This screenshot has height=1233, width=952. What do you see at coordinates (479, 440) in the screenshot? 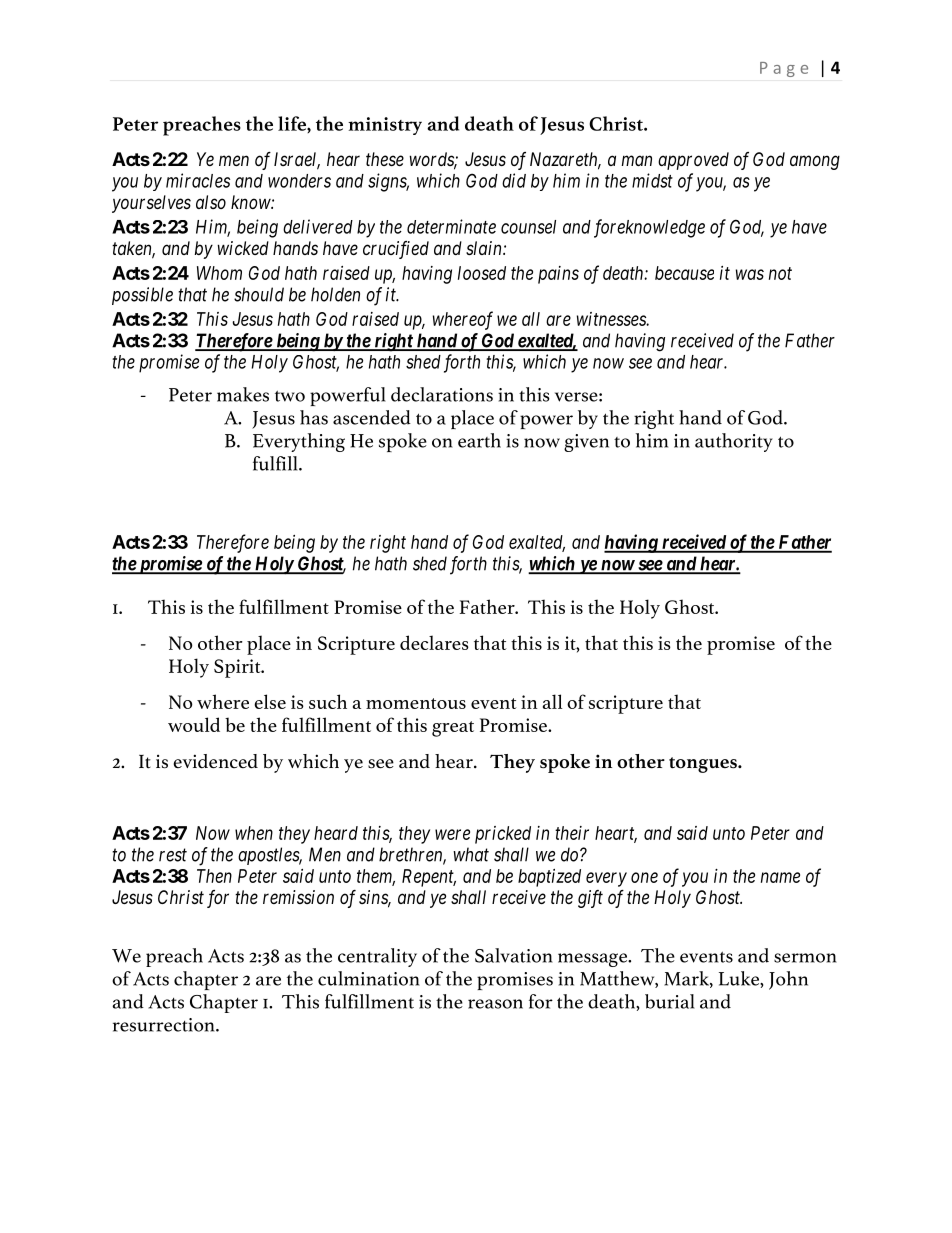
I see `earth` at bounding box center [479, 440].
